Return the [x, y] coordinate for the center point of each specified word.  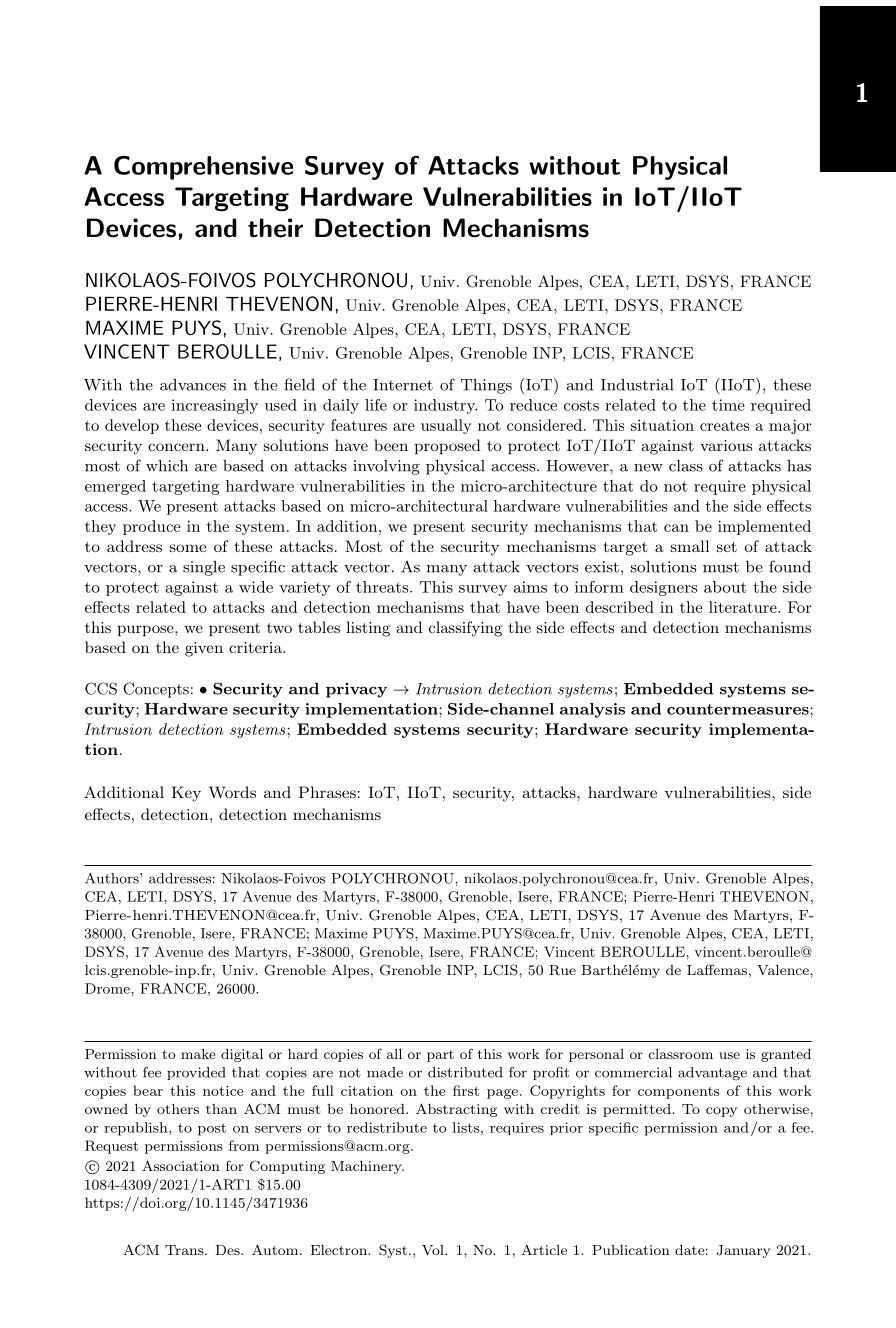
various [726, 445]
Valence [784, 970]
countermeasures [739, 709]
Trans [185, 1250]
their [275, 228]
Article [544, 1249]
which [167, 466]
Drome [108, 988]
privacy [356, 690]
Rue [562, 970]
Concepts [156, 690]
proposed [447, 446]
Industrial [637, 385]
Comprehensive [203, 168]
